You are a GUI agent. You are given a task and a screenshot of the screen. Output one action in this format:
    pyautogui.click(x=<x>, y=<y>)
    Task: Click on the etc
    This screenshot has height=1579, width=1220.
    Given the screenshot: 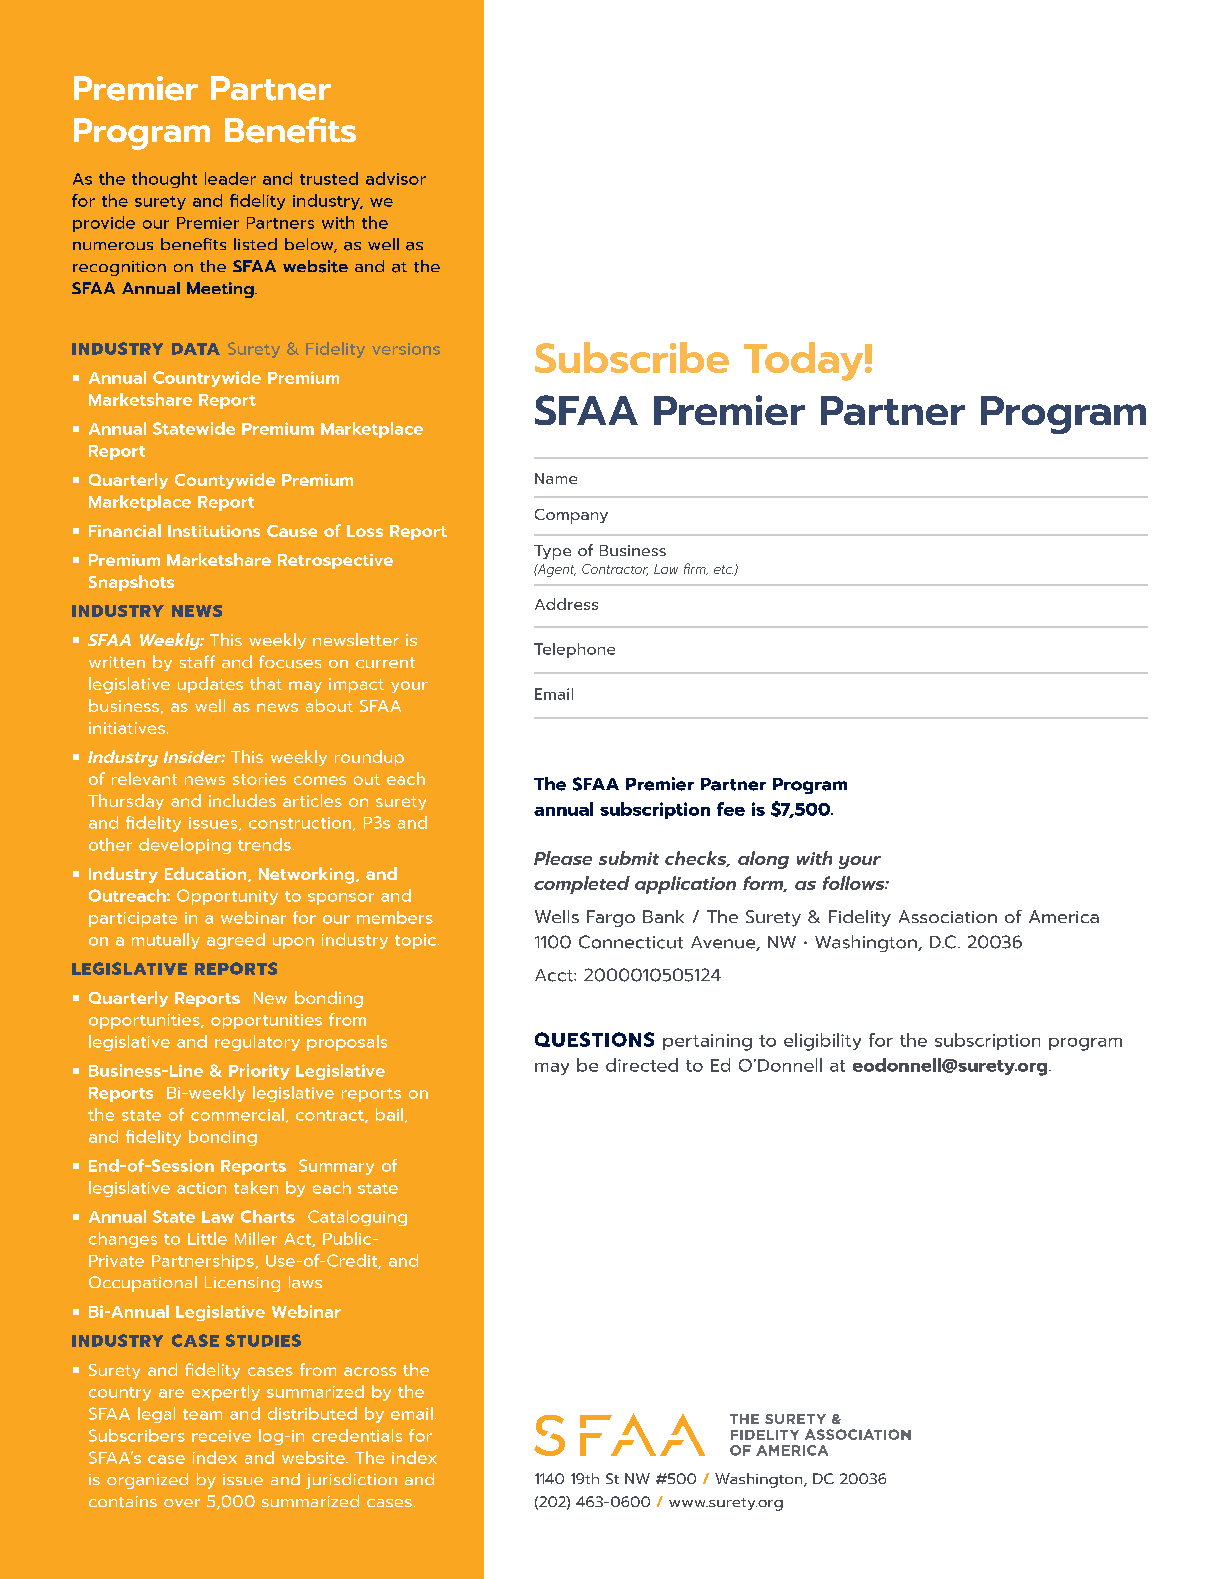 What is the action you would take?
    pyautogui.click(x=723, y=569)
